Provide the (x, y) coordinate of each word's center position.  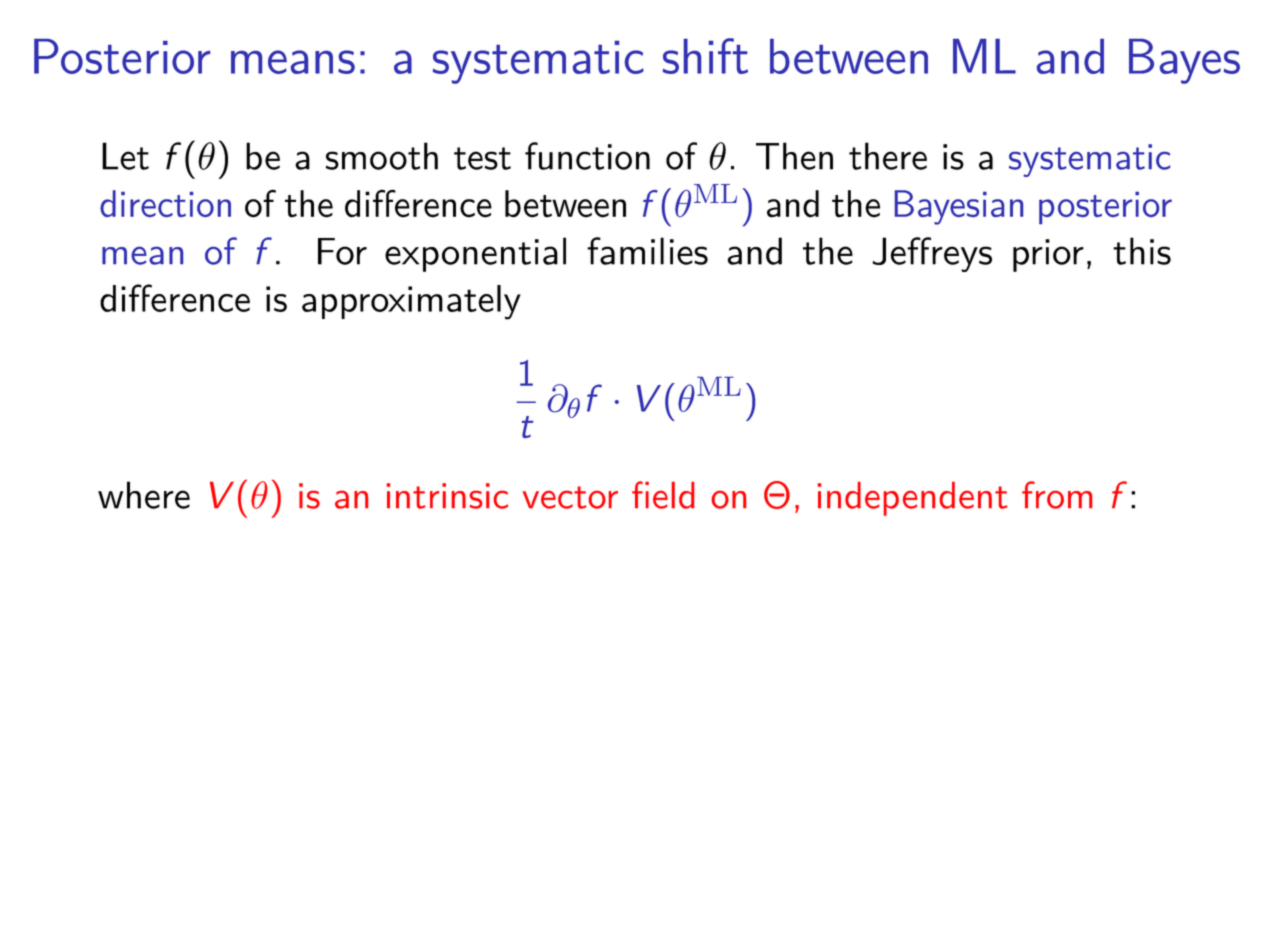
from (1057, 495)
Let (125, 156)
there (888, 156)
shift (705, 56)
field (663, 495)
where (144, 495)
